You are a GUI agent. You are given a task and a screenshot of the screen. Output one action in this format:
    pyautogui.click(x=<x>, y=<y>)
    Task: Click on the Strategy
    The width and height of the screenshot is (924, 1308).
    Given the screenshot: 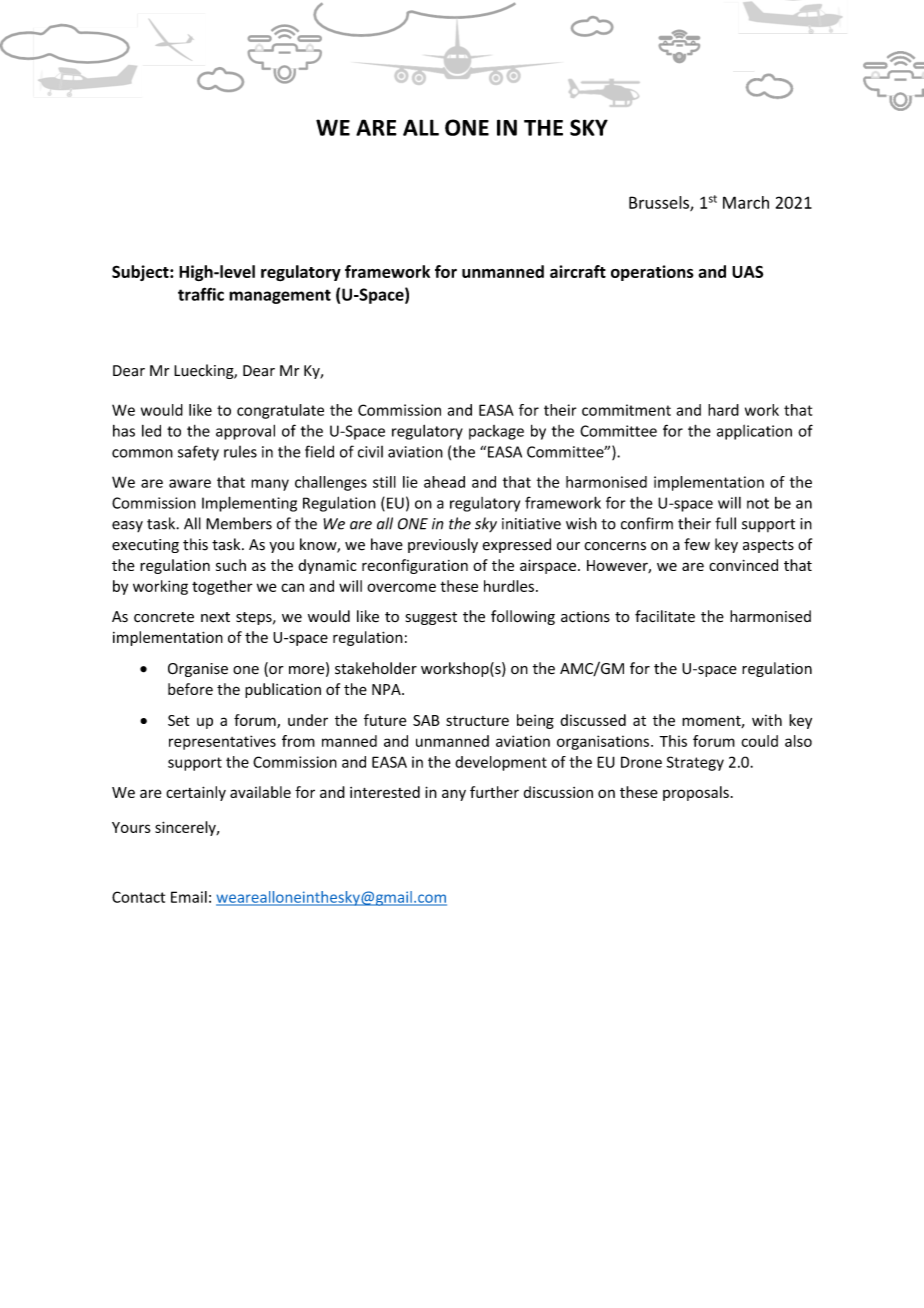 What is the action you would take?
    pyautogui.click(x=695, y=763)
